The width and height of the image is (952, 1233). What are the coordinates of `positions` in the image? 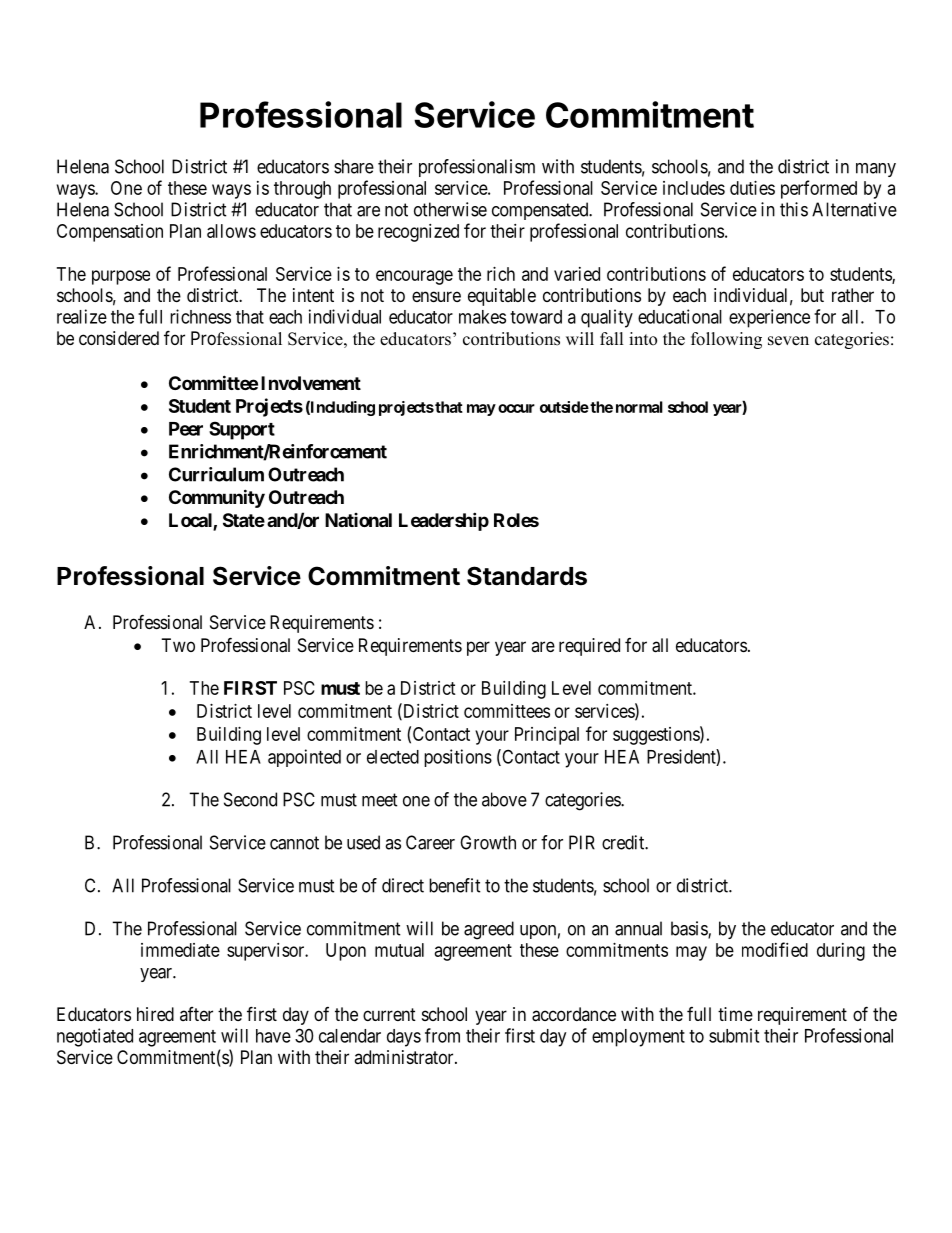 It's located at (458, 758).
